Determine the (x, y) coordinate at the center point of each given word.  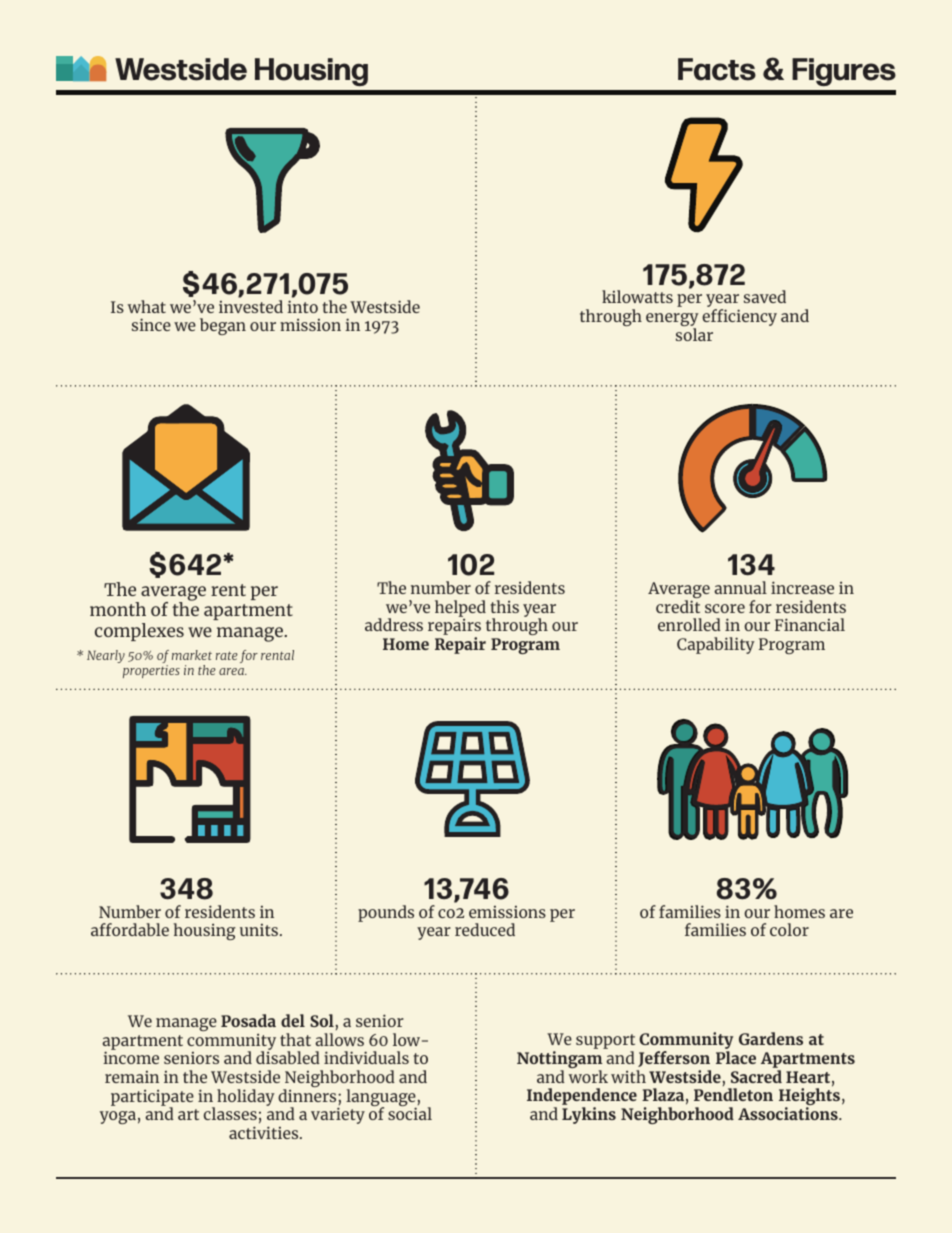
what (147, 306)
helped (460, 609)
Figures (844, 72)
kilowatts (637, 296)
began (223, 326)
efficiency (739, 317)
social (410, 1113)
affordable (130, 929)
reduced (485, 929)
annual (740, 587)
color (789, 929)
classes (230, 1113)
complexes (139, 632)
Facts (717, 69)
